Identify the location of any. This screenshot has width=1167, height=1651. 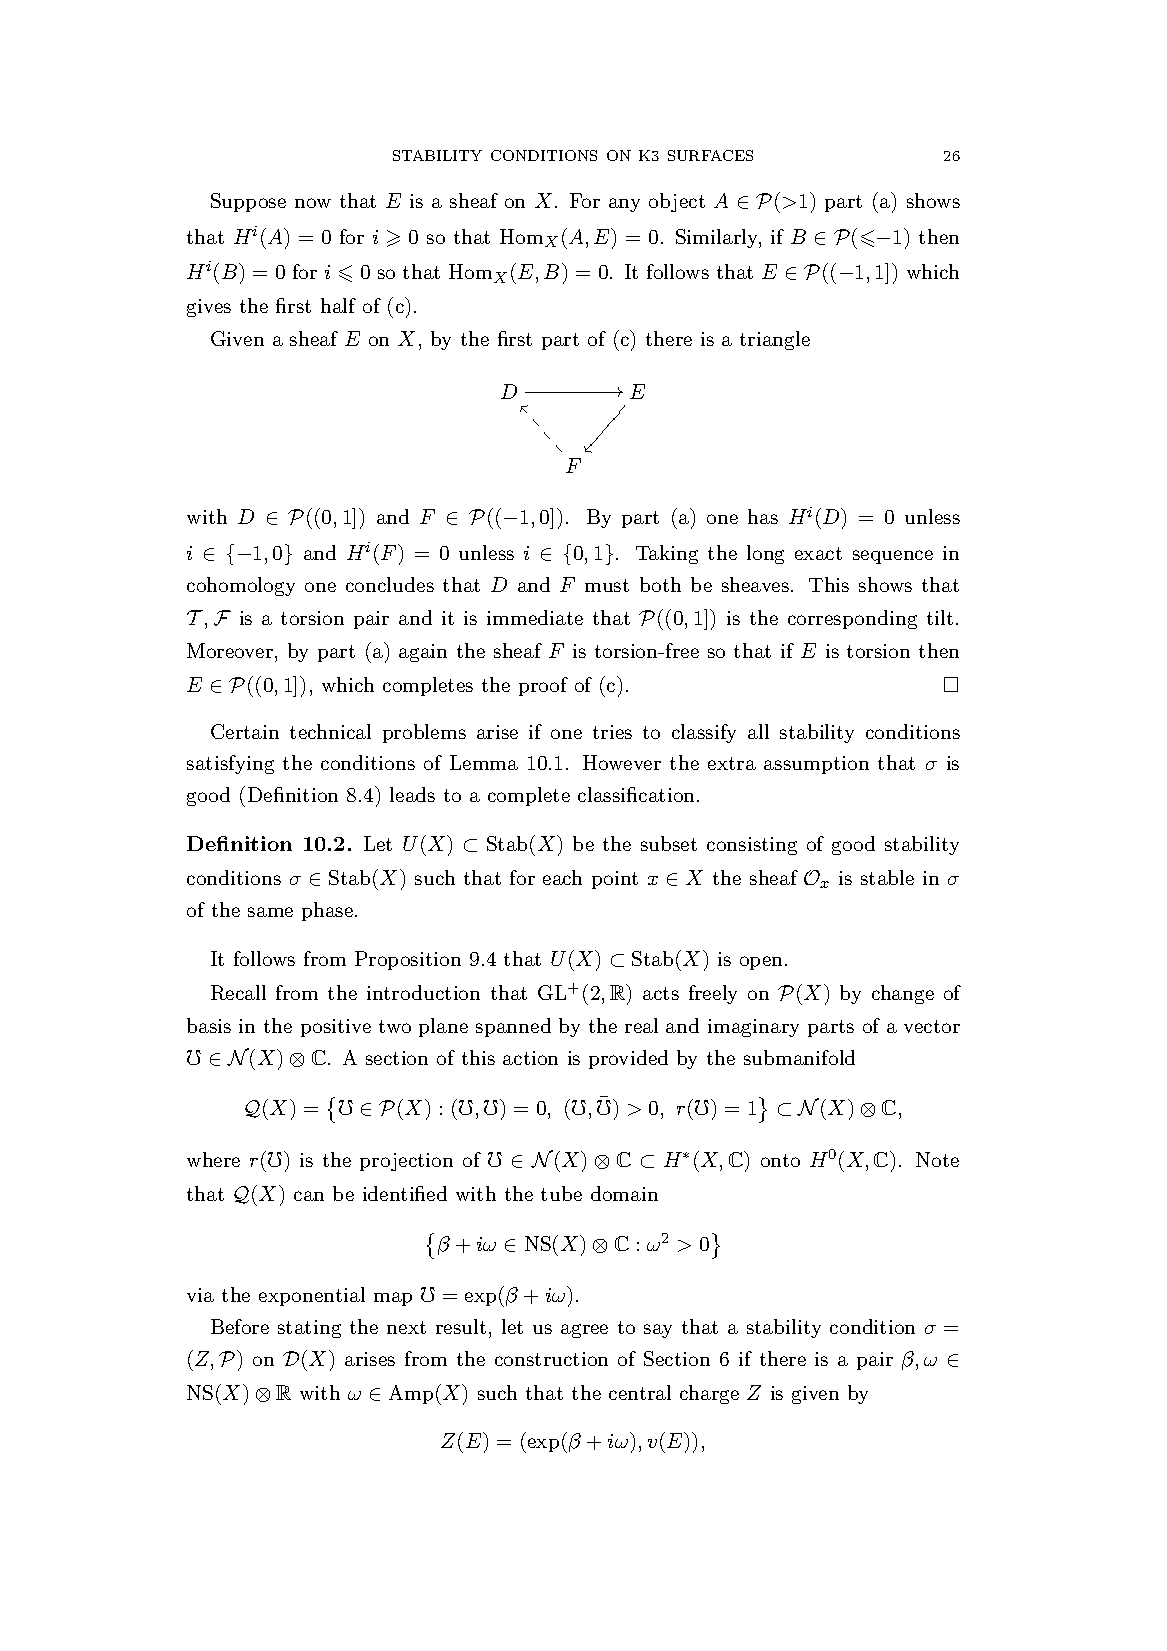
(624, 205).
